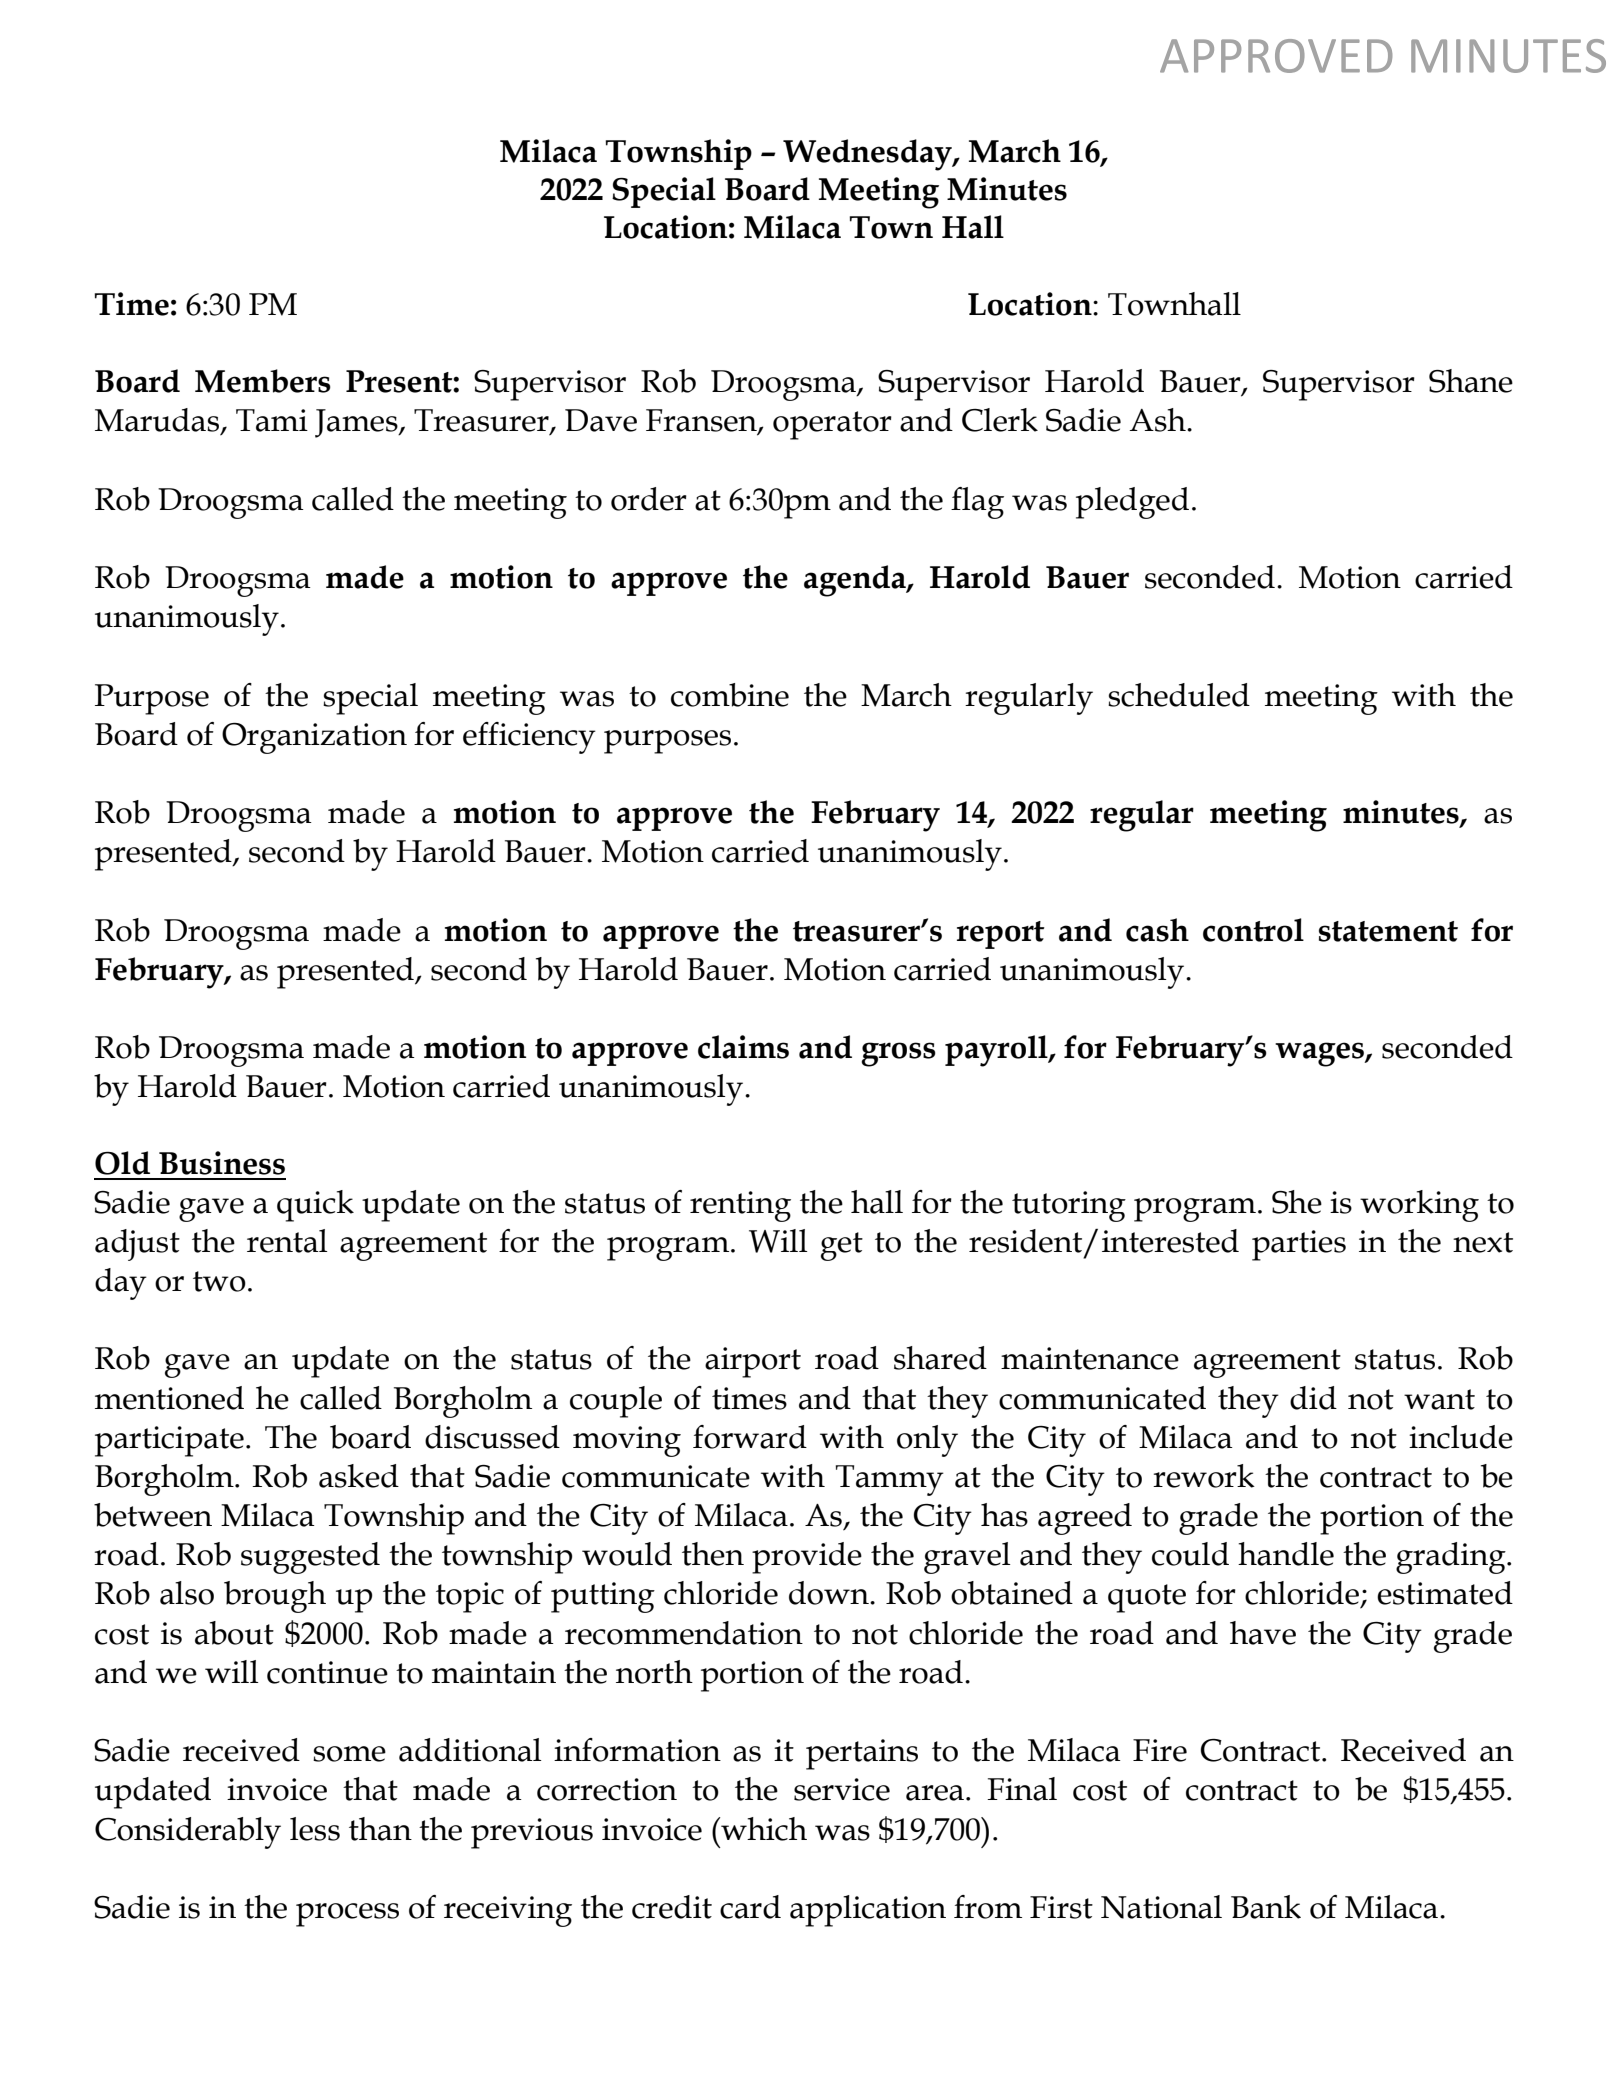  Describe the element at coordinates (222, 1163) in the image. I see `Business` at that location.
